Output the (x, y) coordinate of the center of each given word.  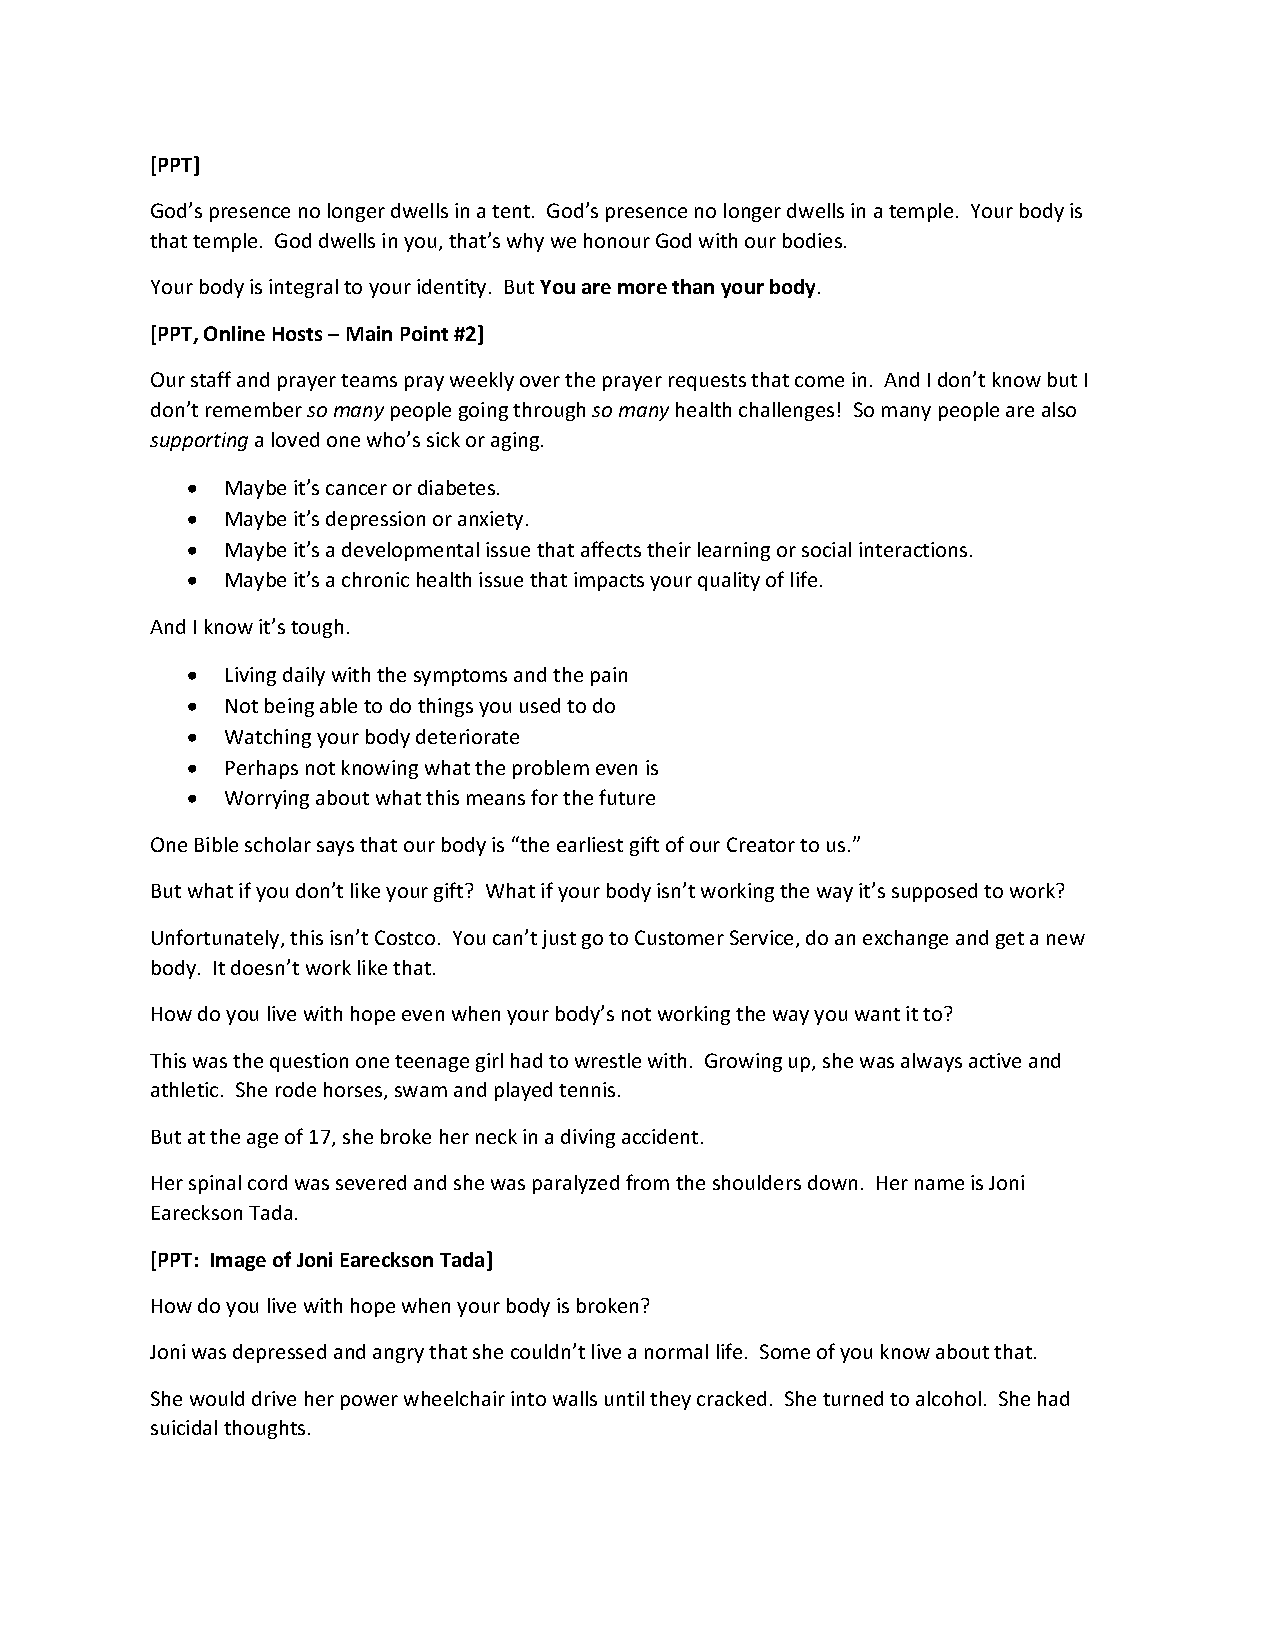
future (627, 797)
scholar (278, 844)
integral (303, 288)
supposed (934, 892)
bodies (814, 240)
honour (617, 240)
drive (274, 1398)
